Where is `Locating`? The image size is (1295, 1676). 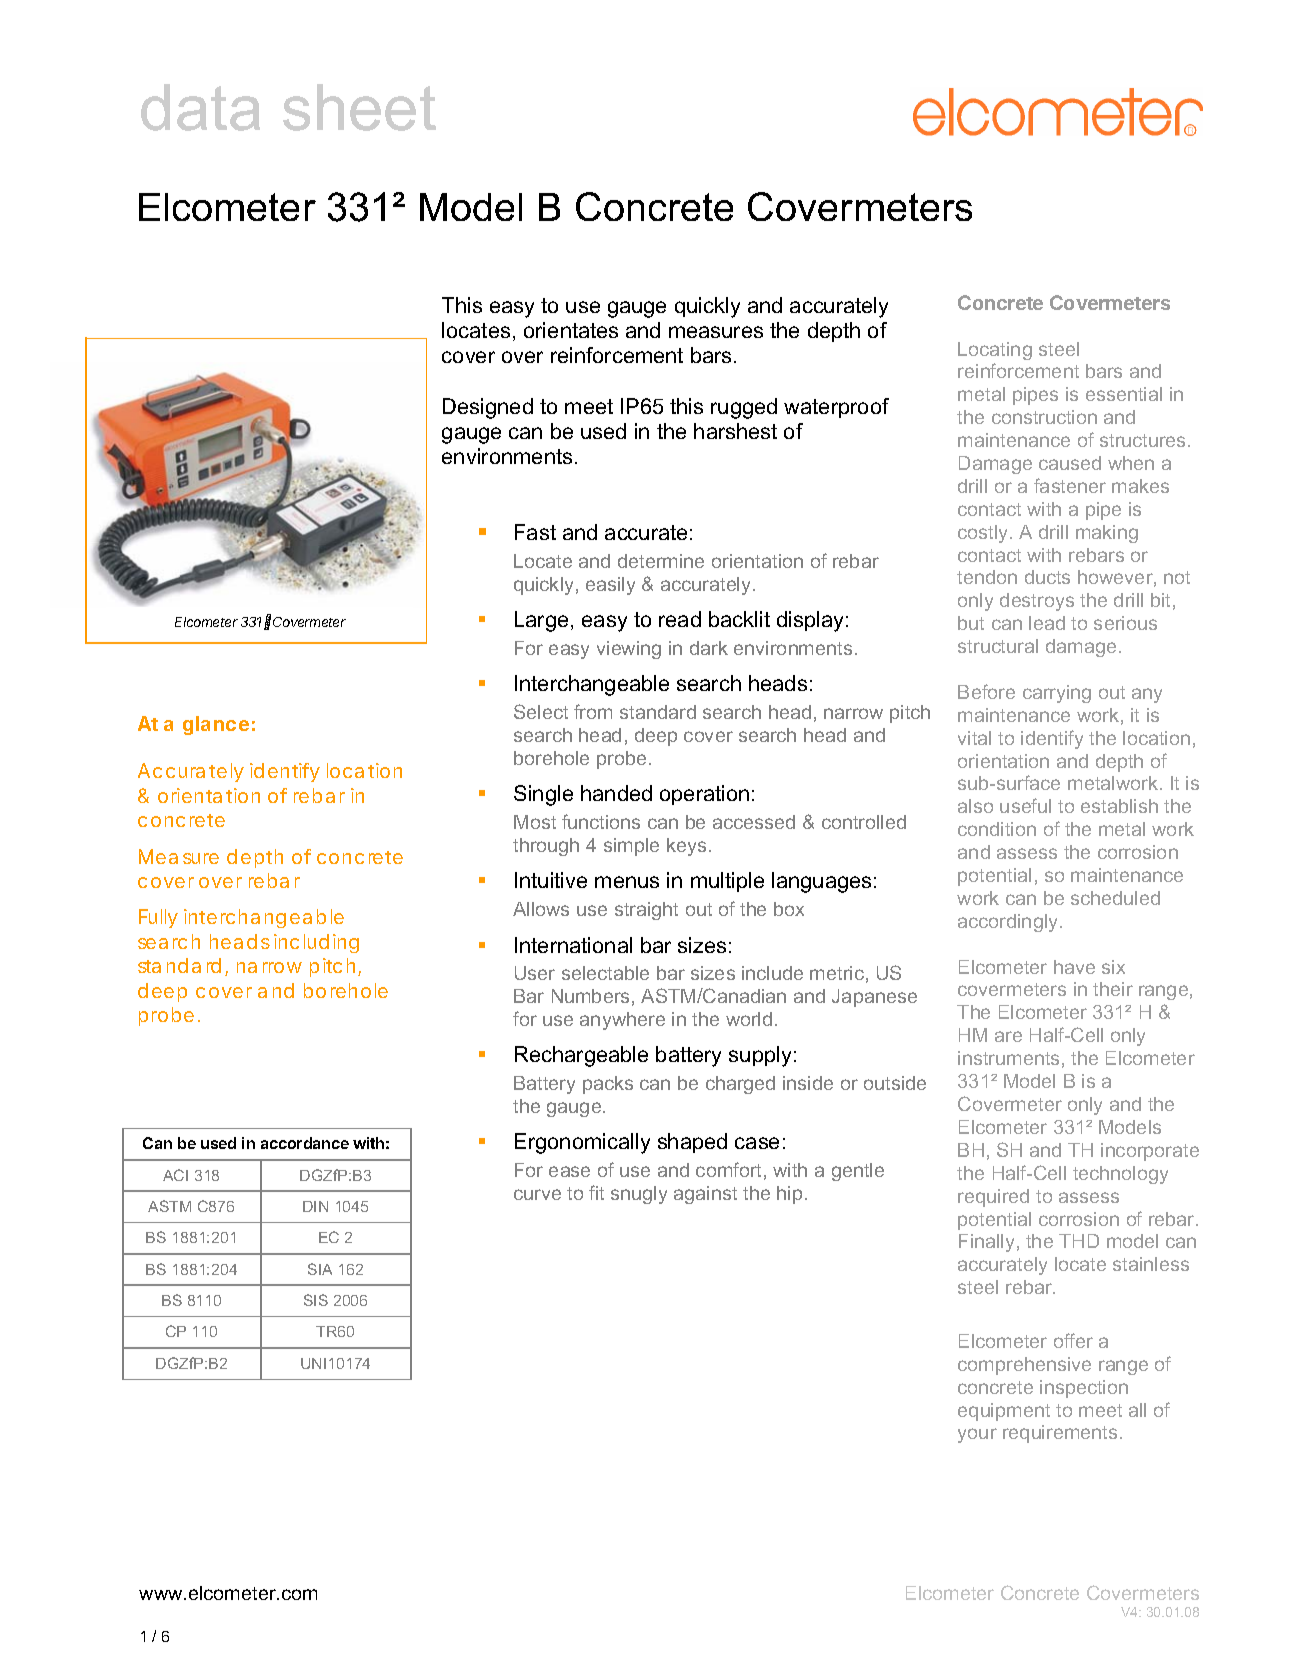 Locating is located at coordinates (995, 351).
